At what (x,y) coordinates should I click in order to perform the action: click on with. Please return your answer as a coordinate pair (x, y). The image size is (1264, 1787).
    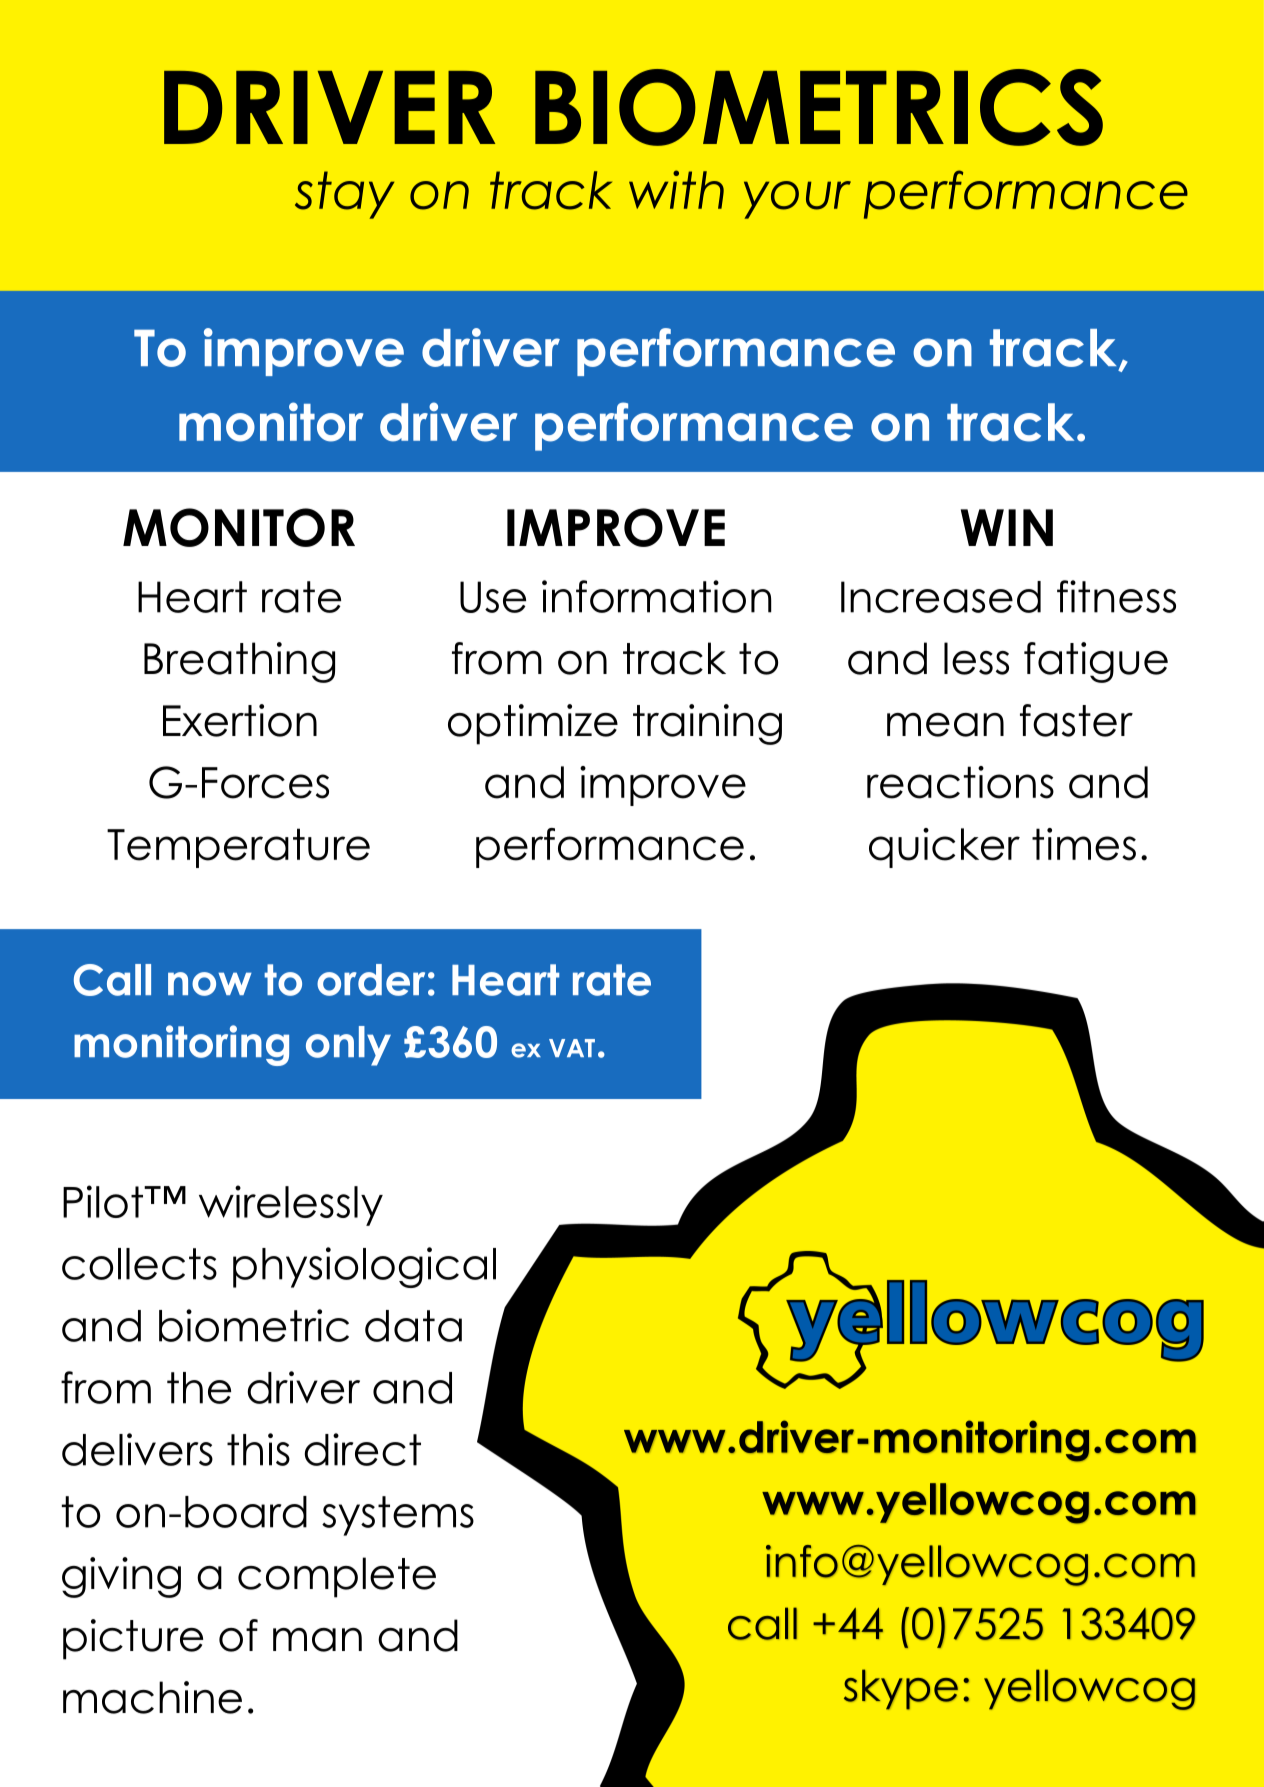
    Looking at the image, I should click on (676, 189).
